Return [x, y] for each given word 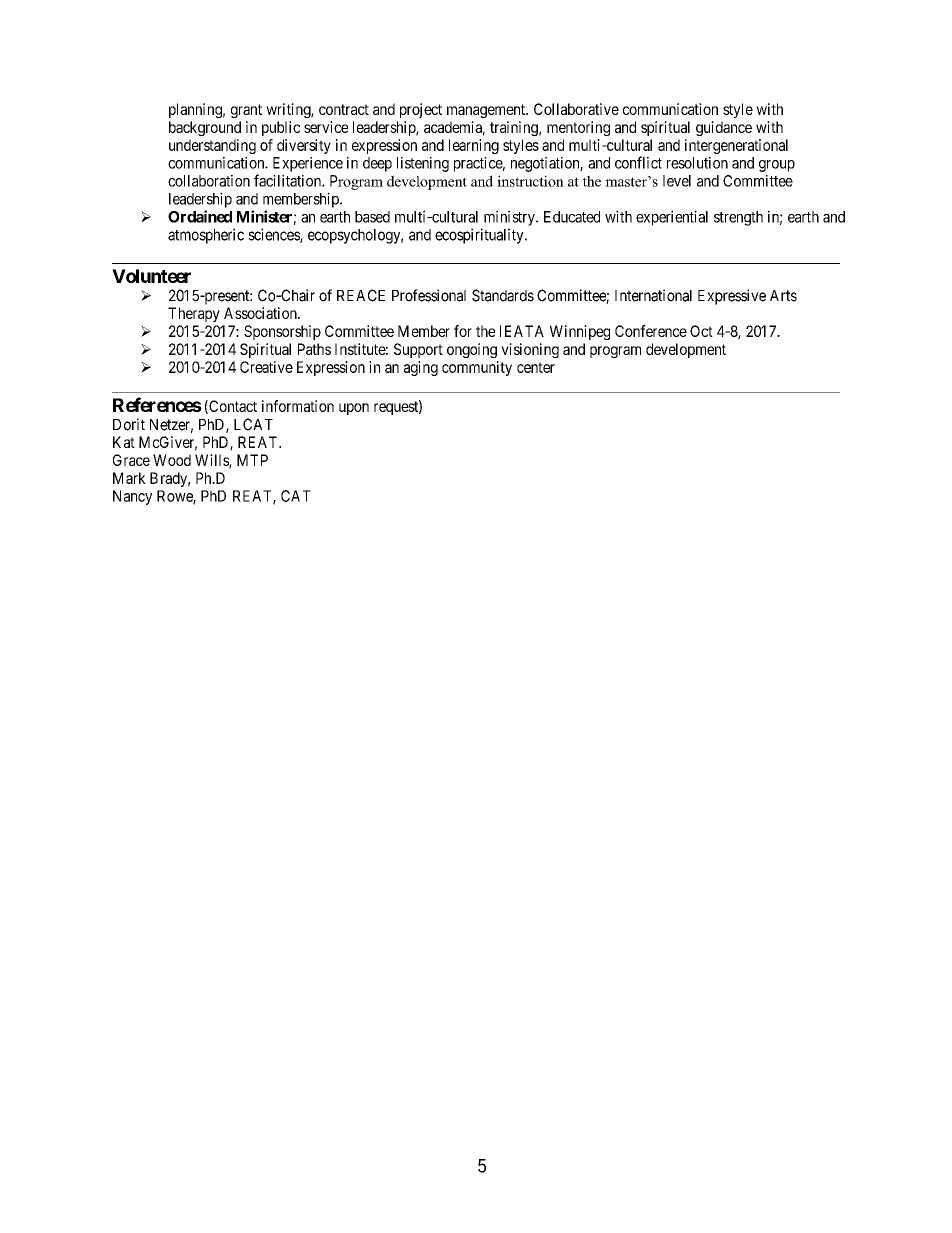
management [487, 111]
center [536, 367]
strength [738, 218]
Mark [129, 478]
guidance [724, 128]
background [205, 128]
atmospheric [206, 236]
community [477, 368]
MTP [252, 460]
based [372, 217]
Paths [314, 349]
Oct [701, 331]
